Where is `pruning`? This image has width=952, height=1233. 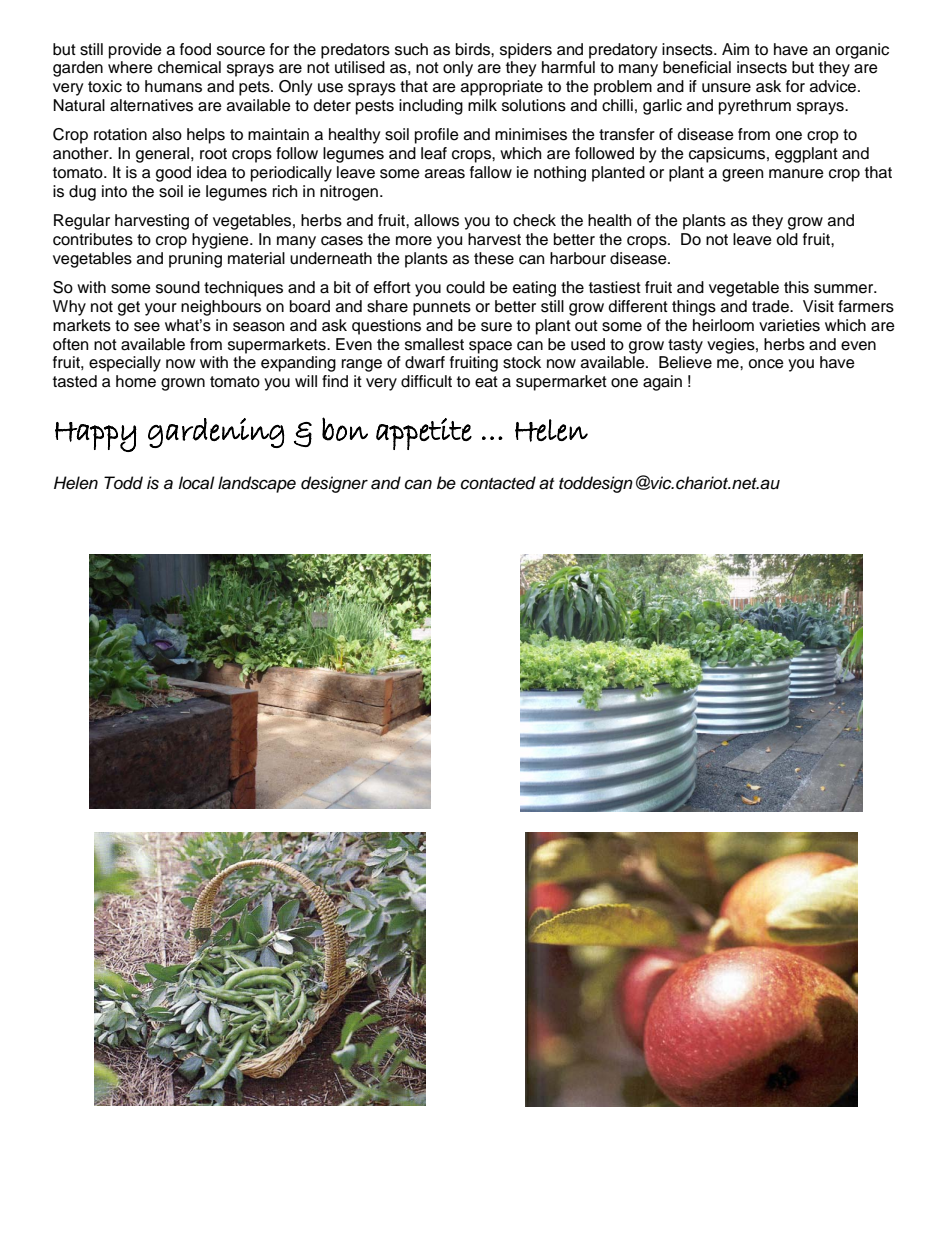
pruning is located at coordinates (195, 260).
